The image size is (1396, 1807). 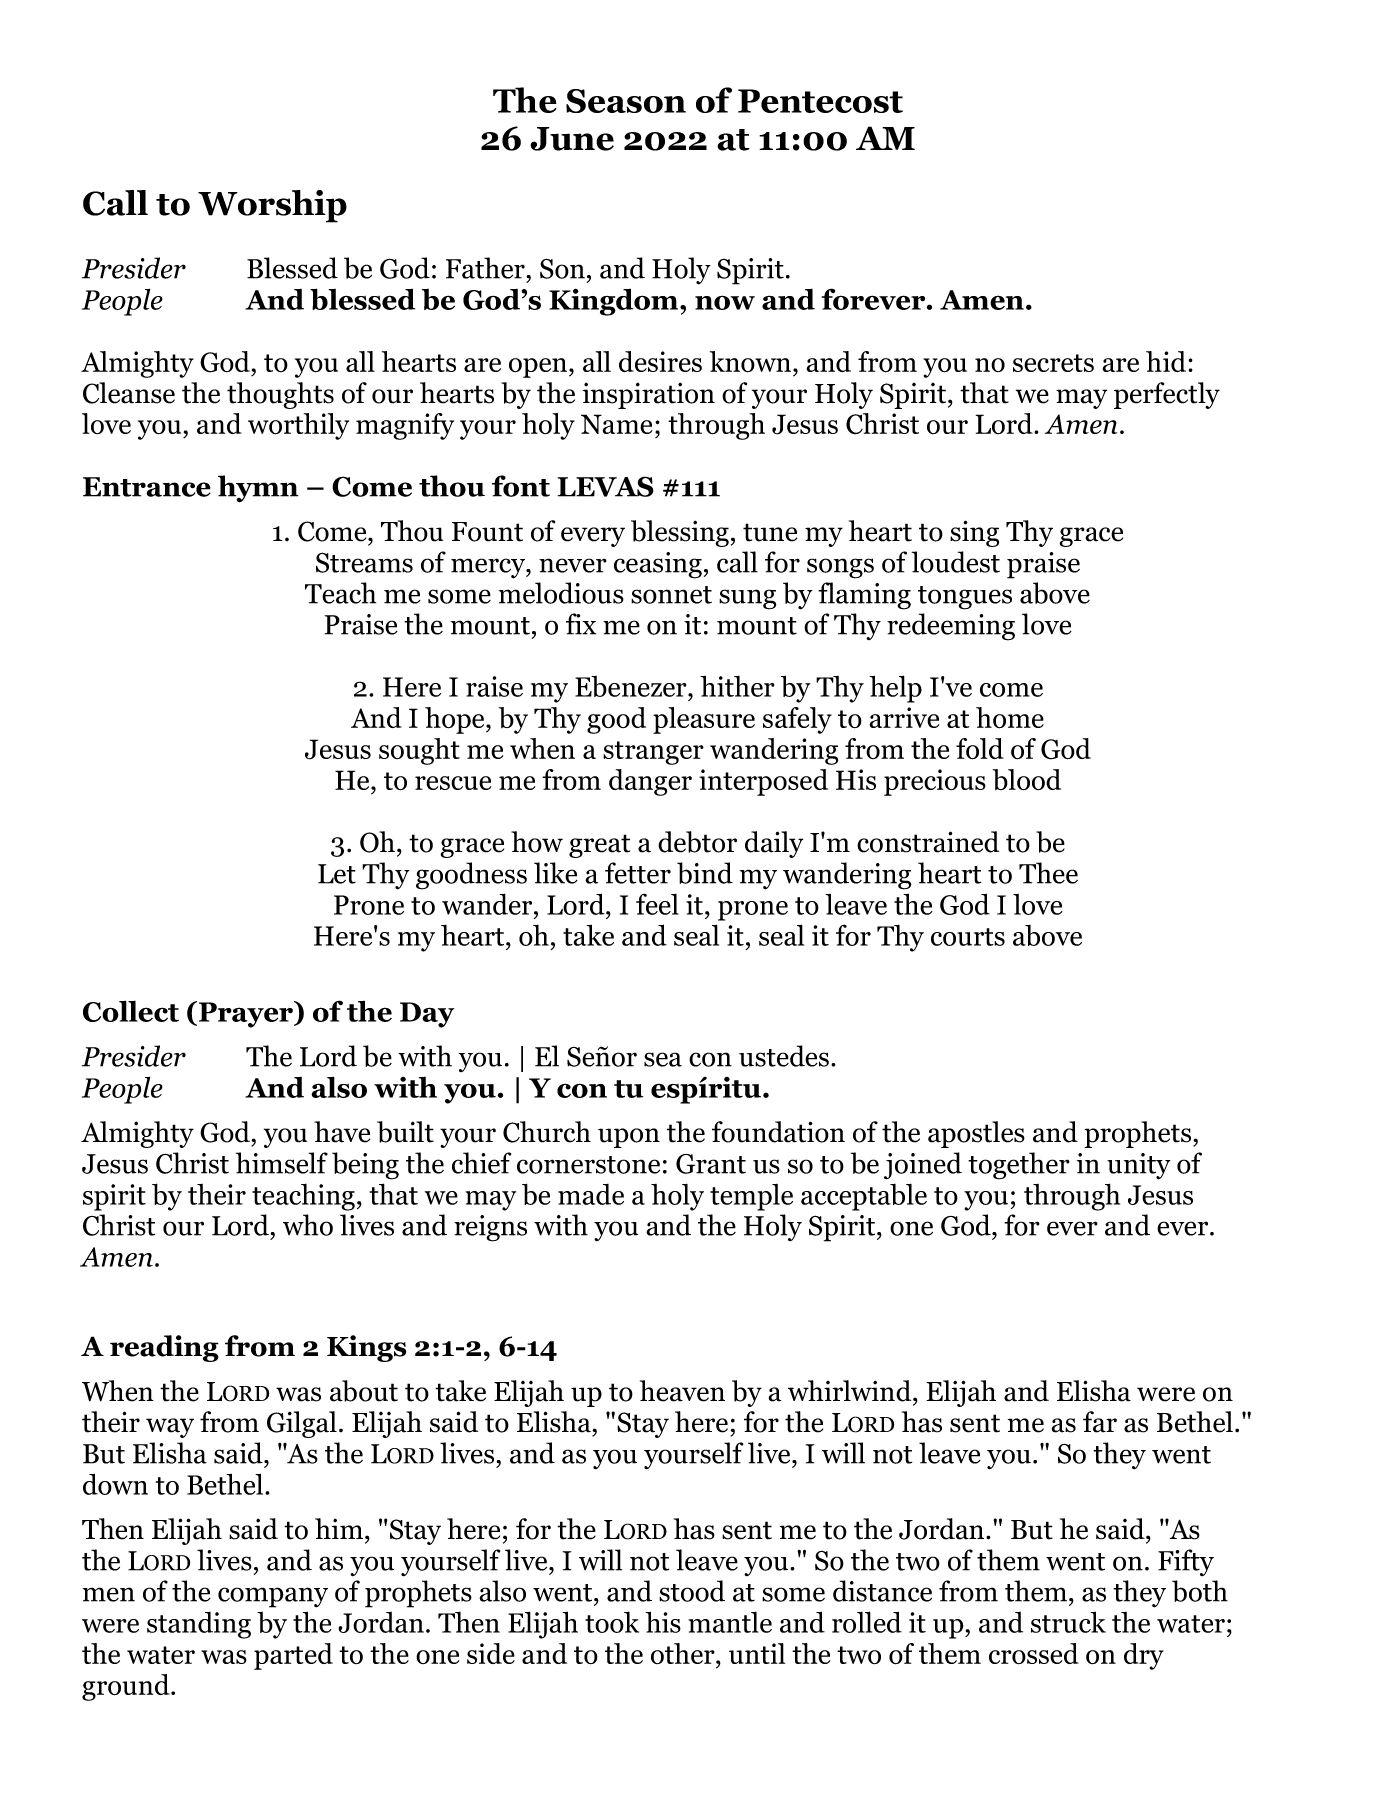 I want to click on standing, so click(x=199, y=1625).
